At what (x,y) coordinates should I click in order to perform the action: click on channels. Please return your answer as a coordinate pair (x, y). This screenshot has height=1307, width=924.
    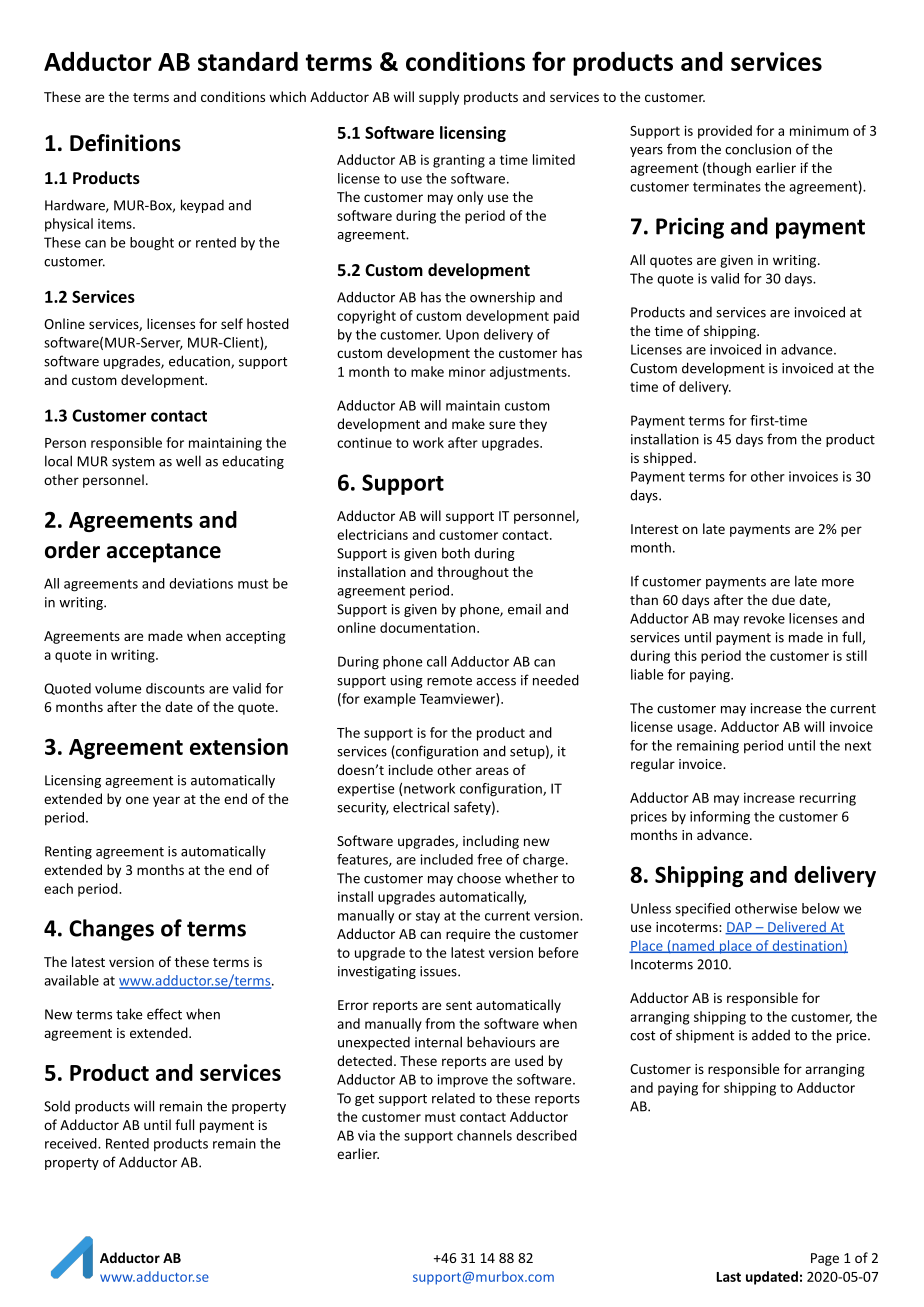
    Looking at the image, I should click on (484, 1135).
